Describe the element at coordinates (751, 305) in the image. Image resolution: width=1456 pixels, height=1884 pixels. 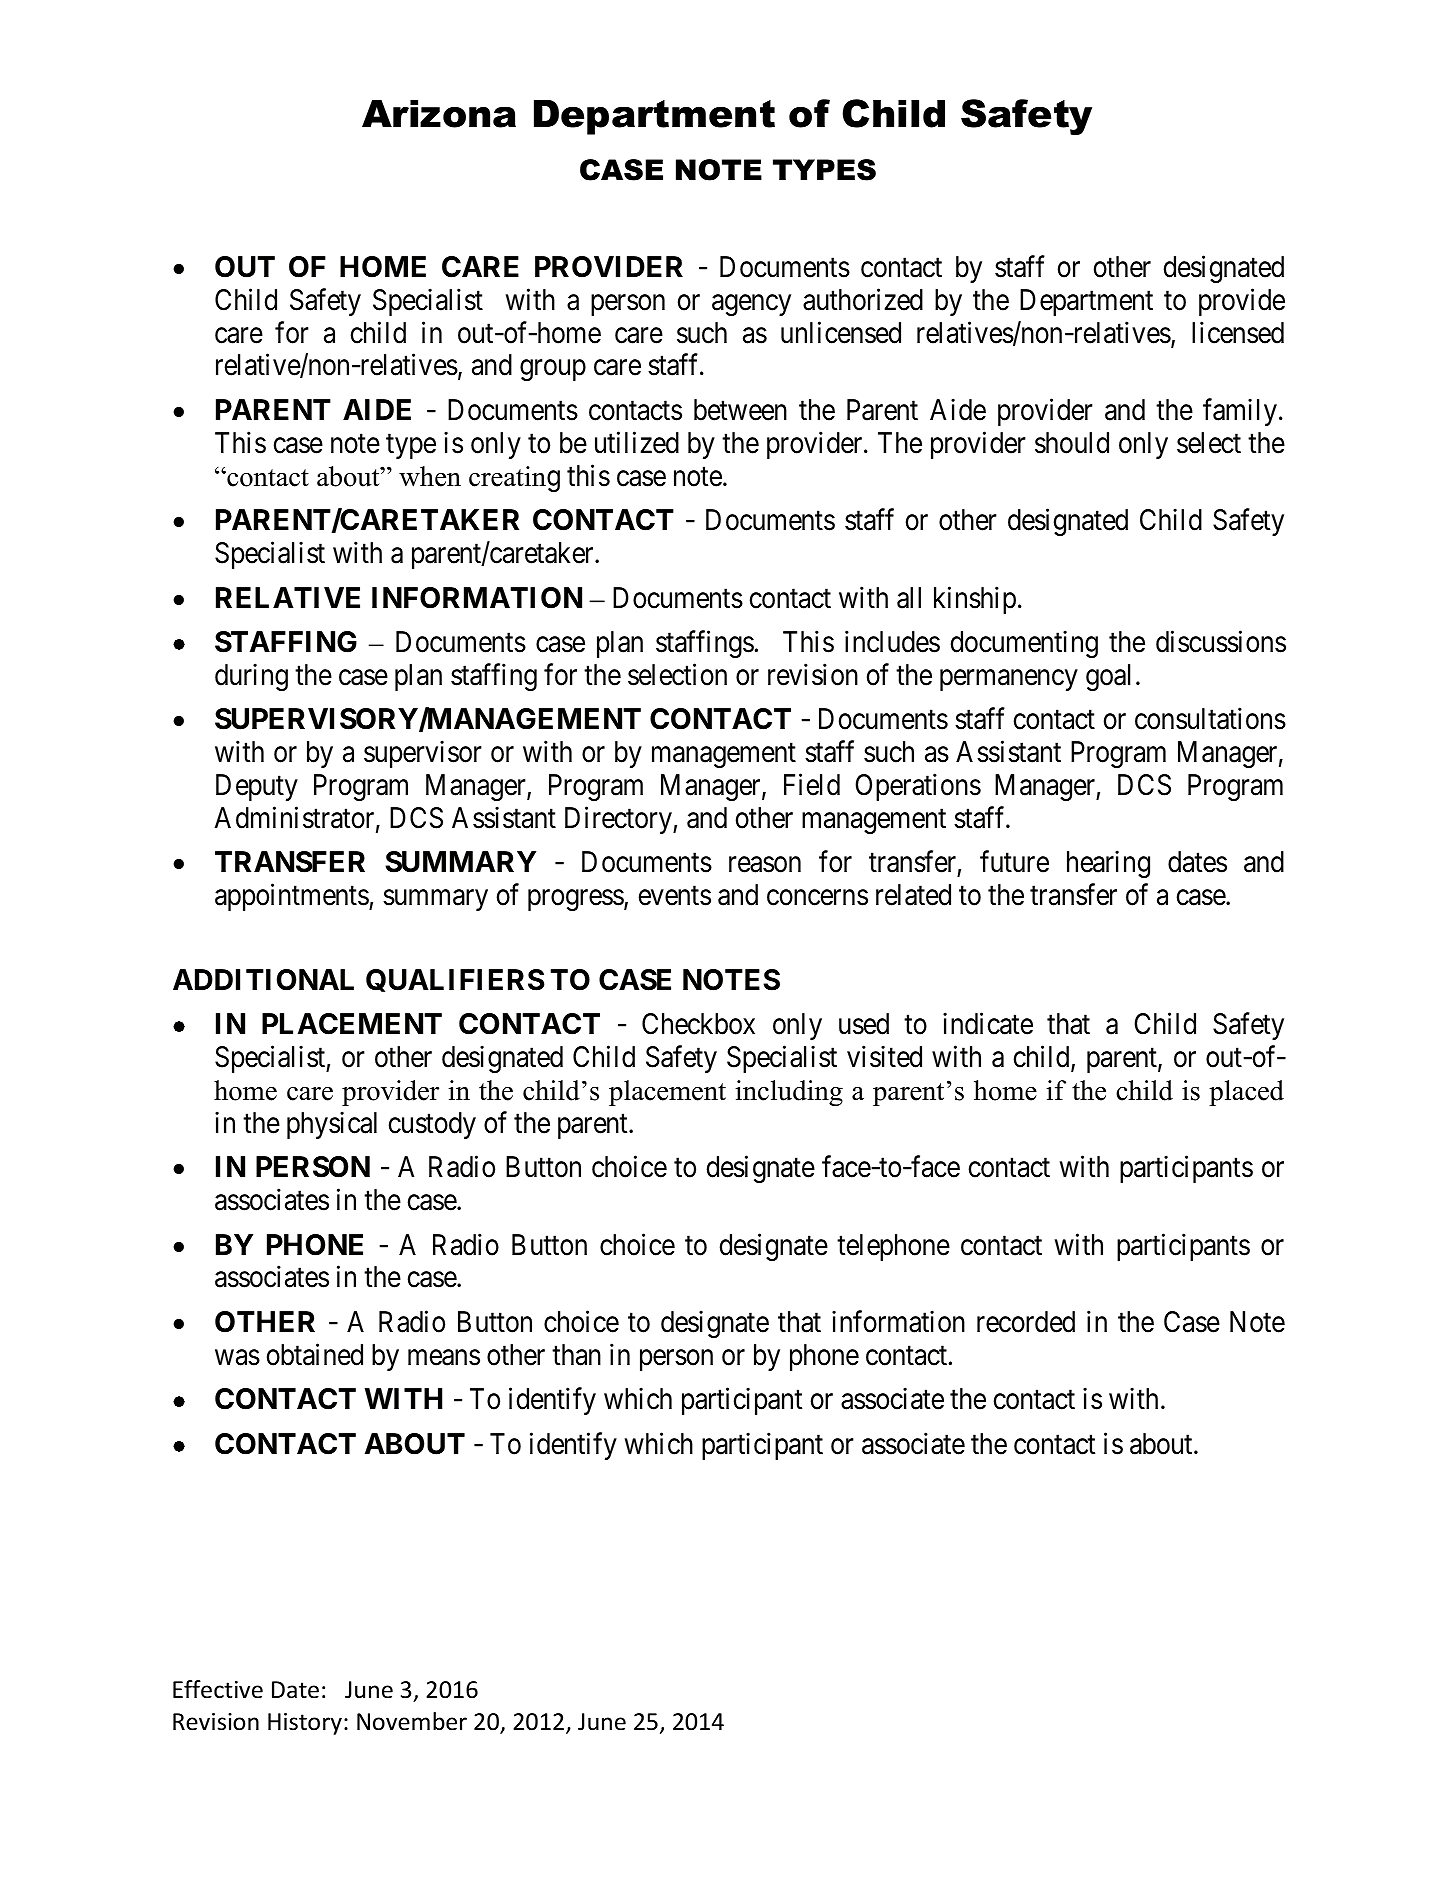
I see `agency` at that location.
